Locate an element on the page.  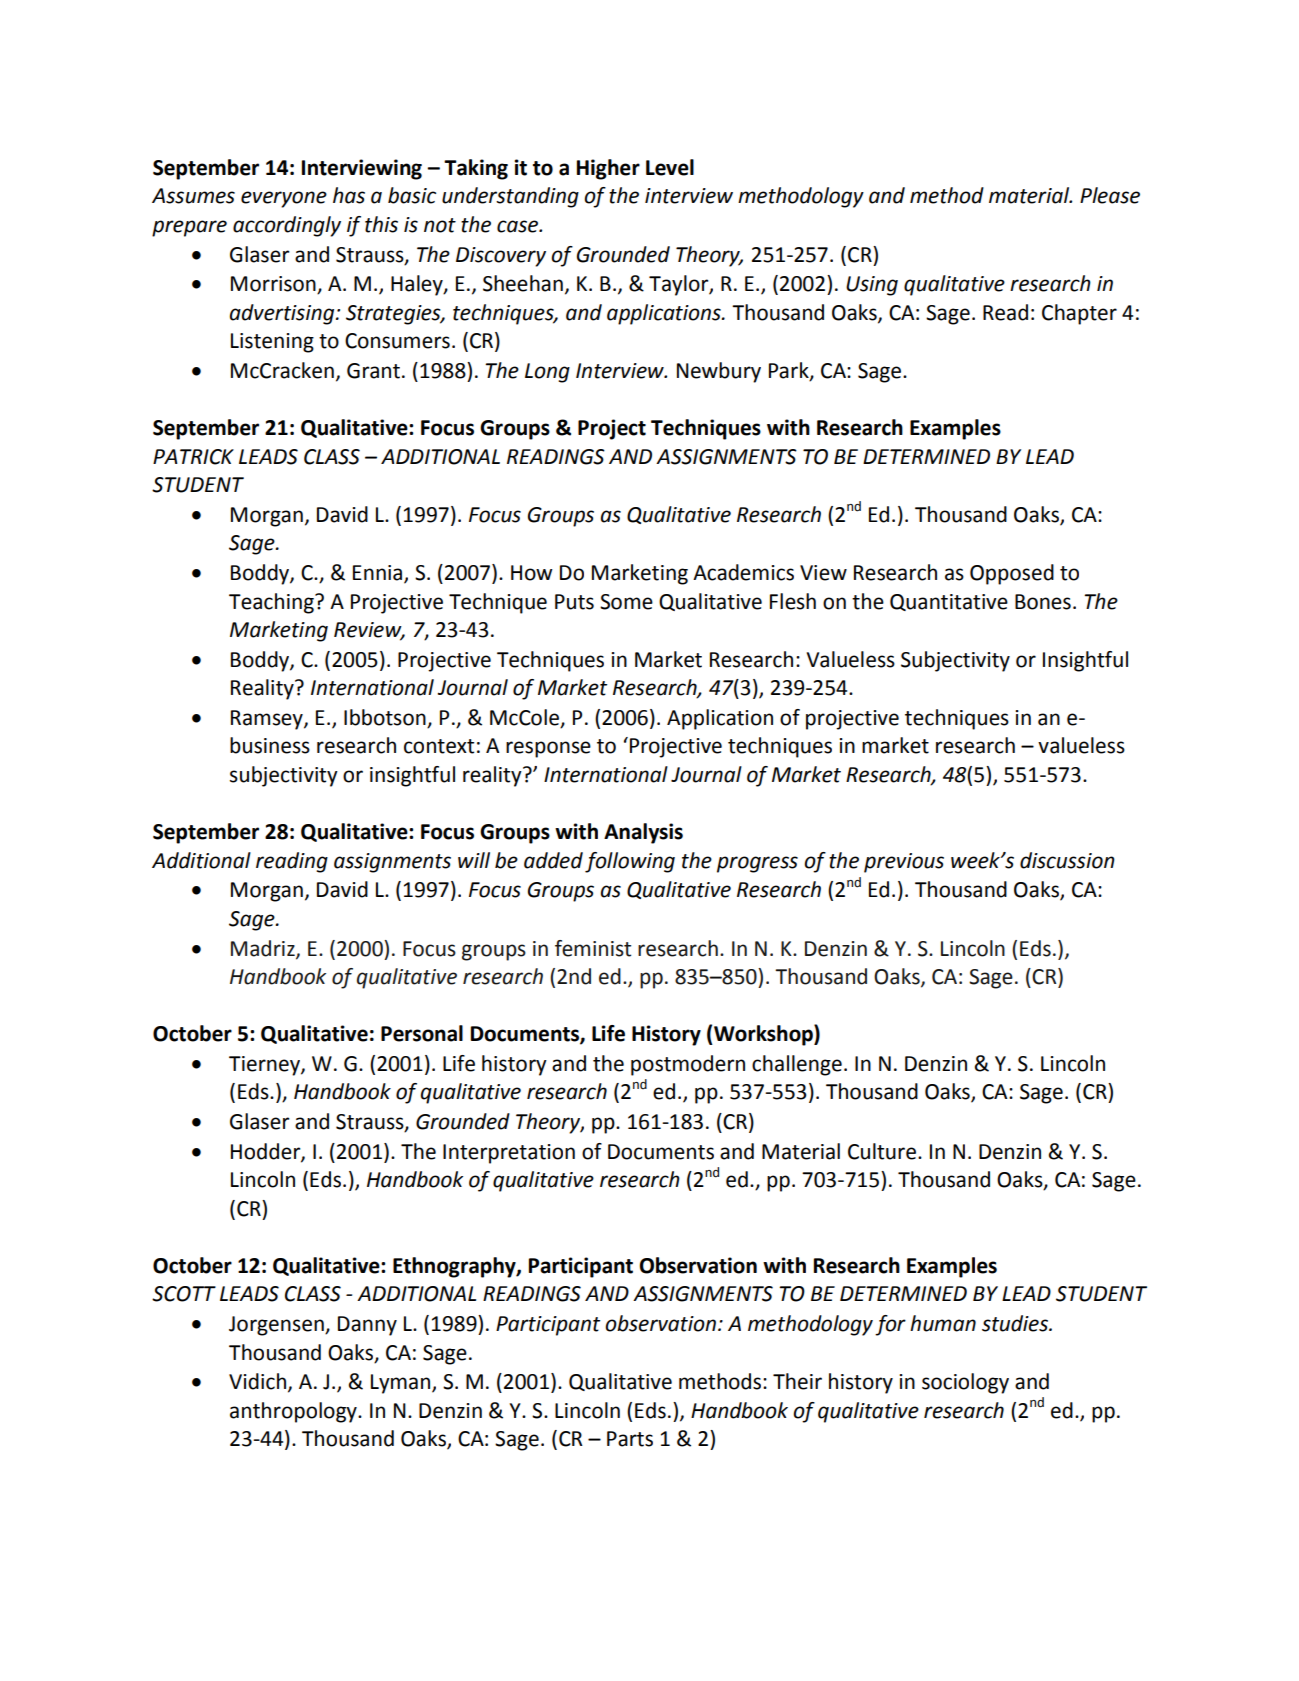
Level is located at coordinates (670, 167).
